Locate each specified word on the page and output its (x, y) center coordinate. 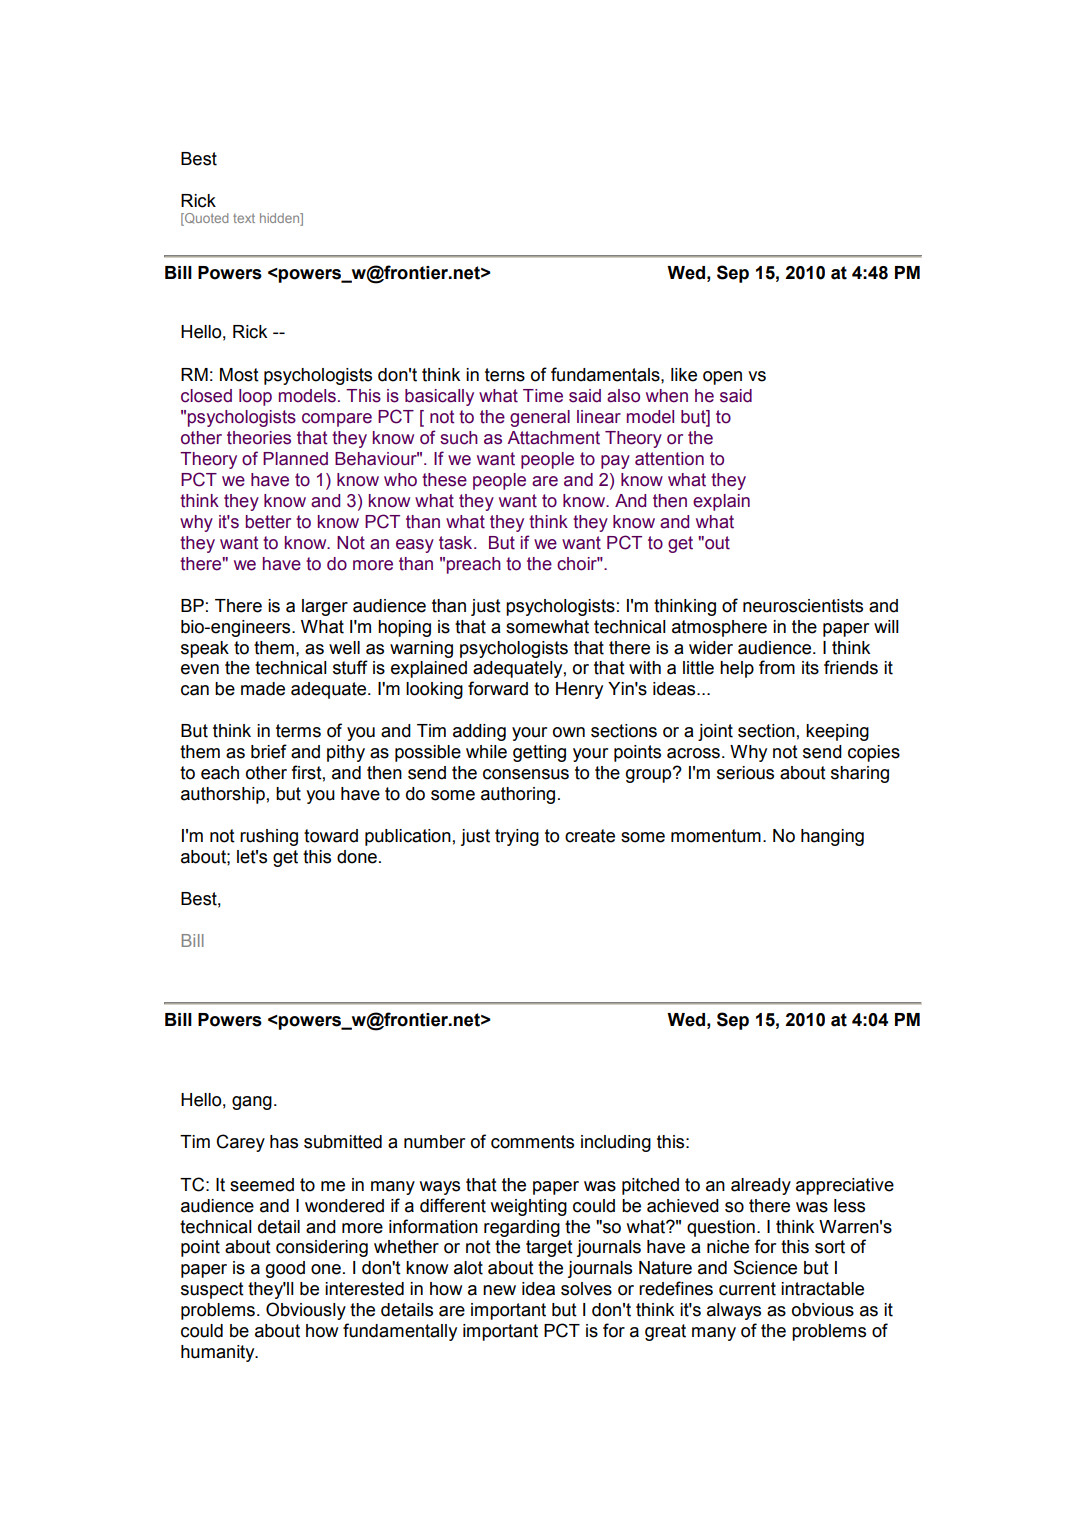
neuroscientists (803, 606)
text (244, 218)
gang (252, 1103)
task (457, 543)
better (268, 522)
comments (532, 1142)
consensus (526, 774)
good (285, 1269)
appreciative (845, 1186)
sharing (860, 774)
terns (505, 375)
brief (269, 751)
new (499, 1290)
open (722, 378)
